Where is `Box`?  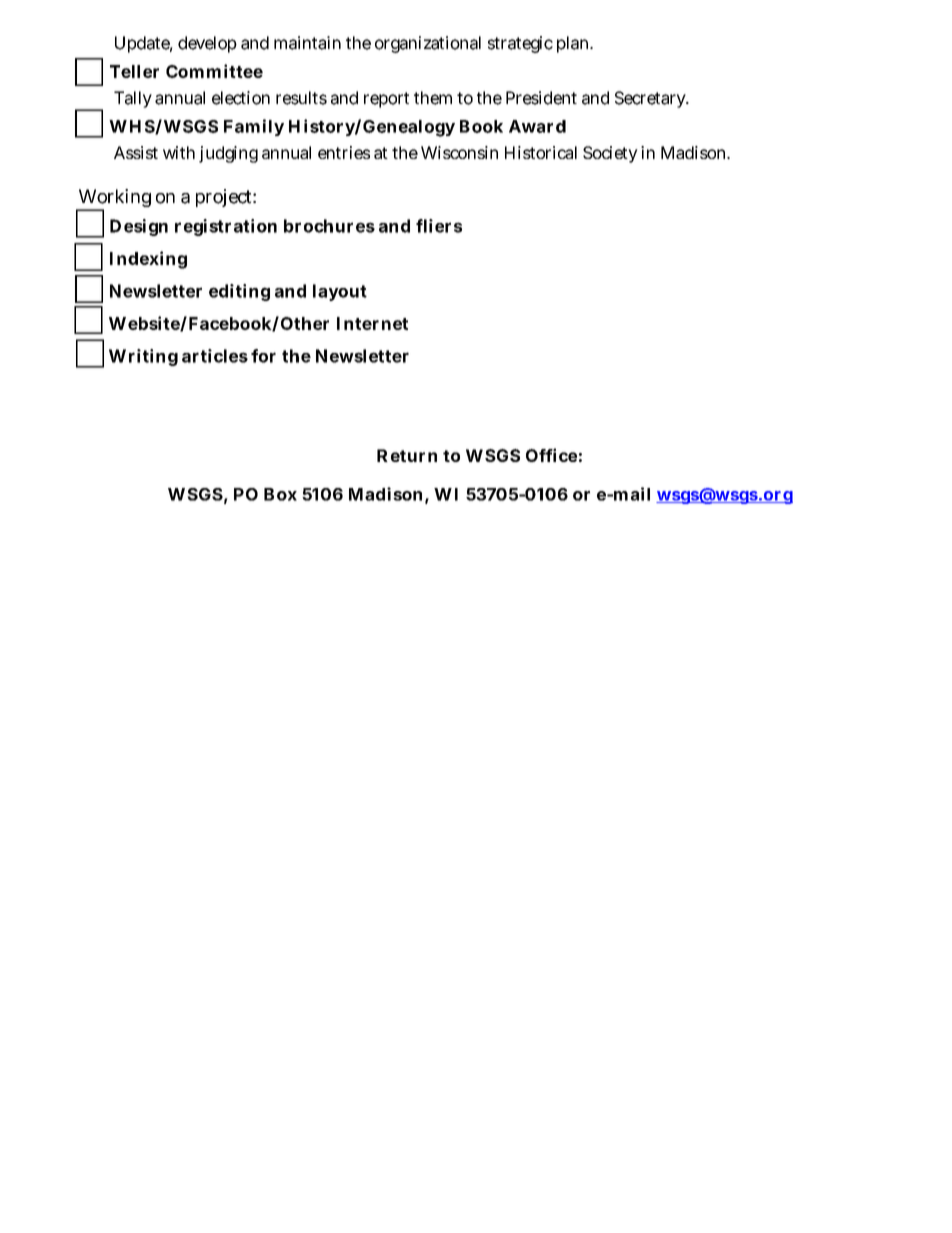
Box is located at coordinates (280, 494).
